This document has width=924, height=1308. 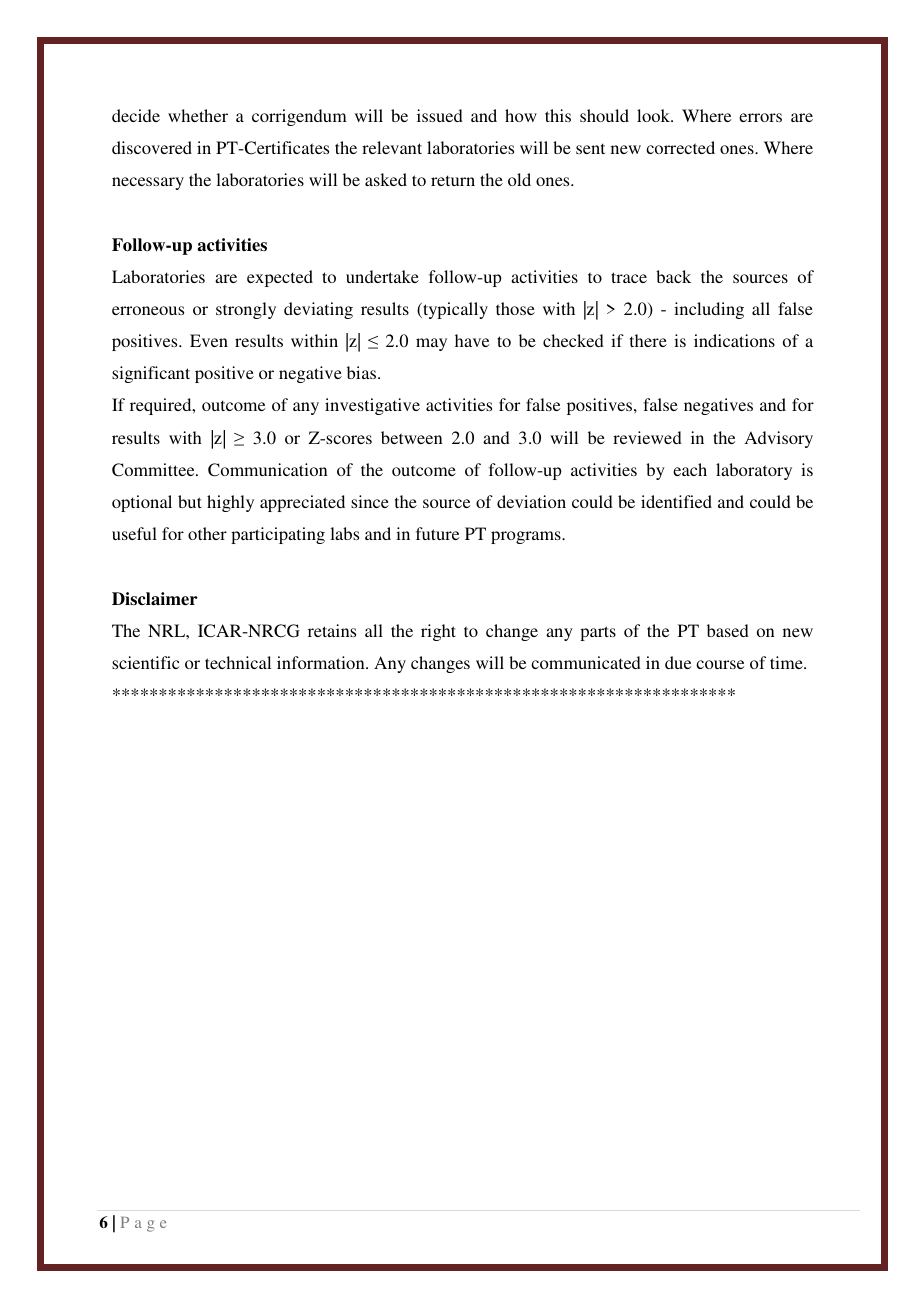 I want to click on Communication, so click(x=268, y=470).
